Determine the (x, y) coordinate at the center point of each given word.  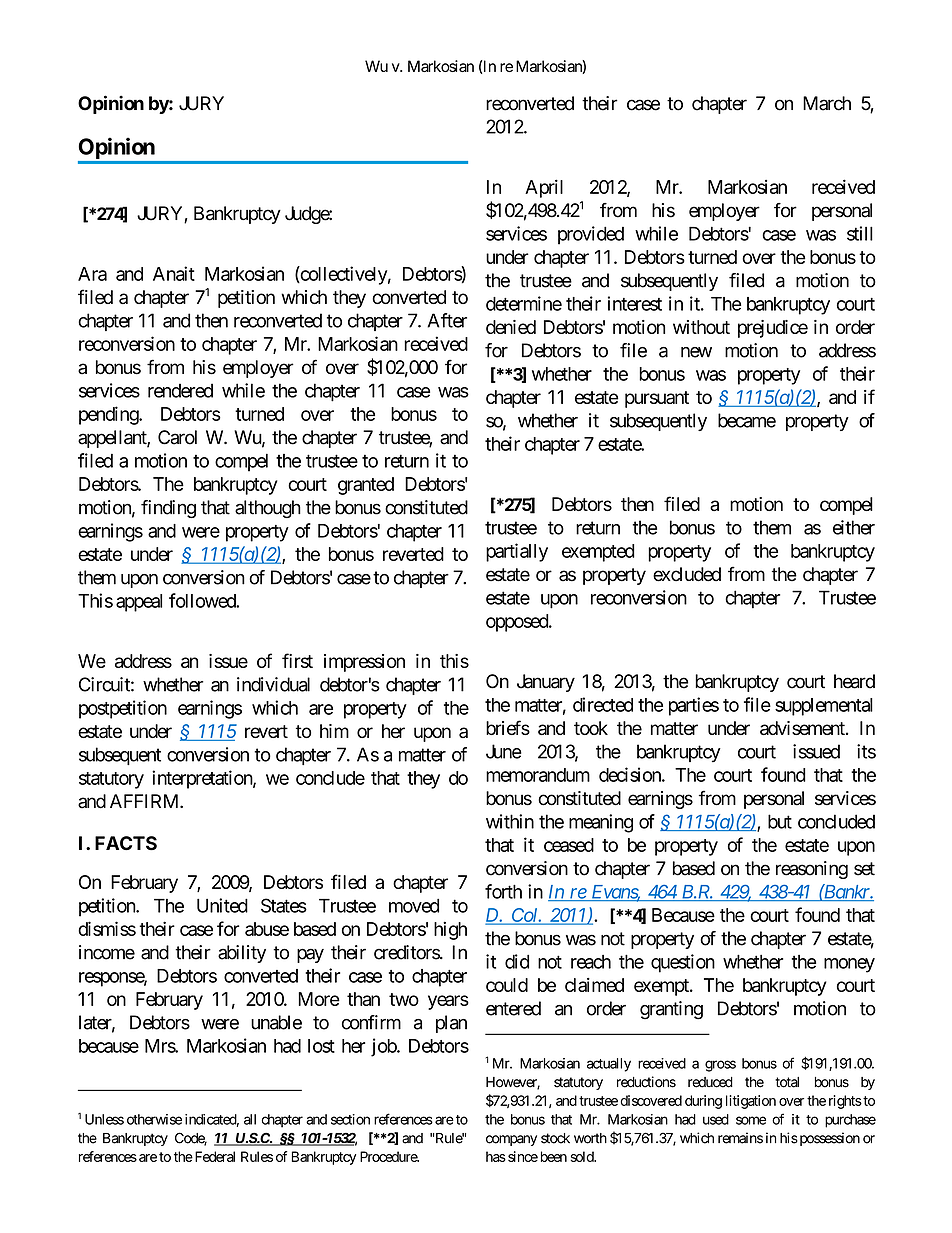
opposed (518, 623)
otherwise (154, 1119)
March (827, 103)
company (511, 1140)
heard (854, 681)
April (544, 188)
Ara (92, 274)
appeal (139, 603)
